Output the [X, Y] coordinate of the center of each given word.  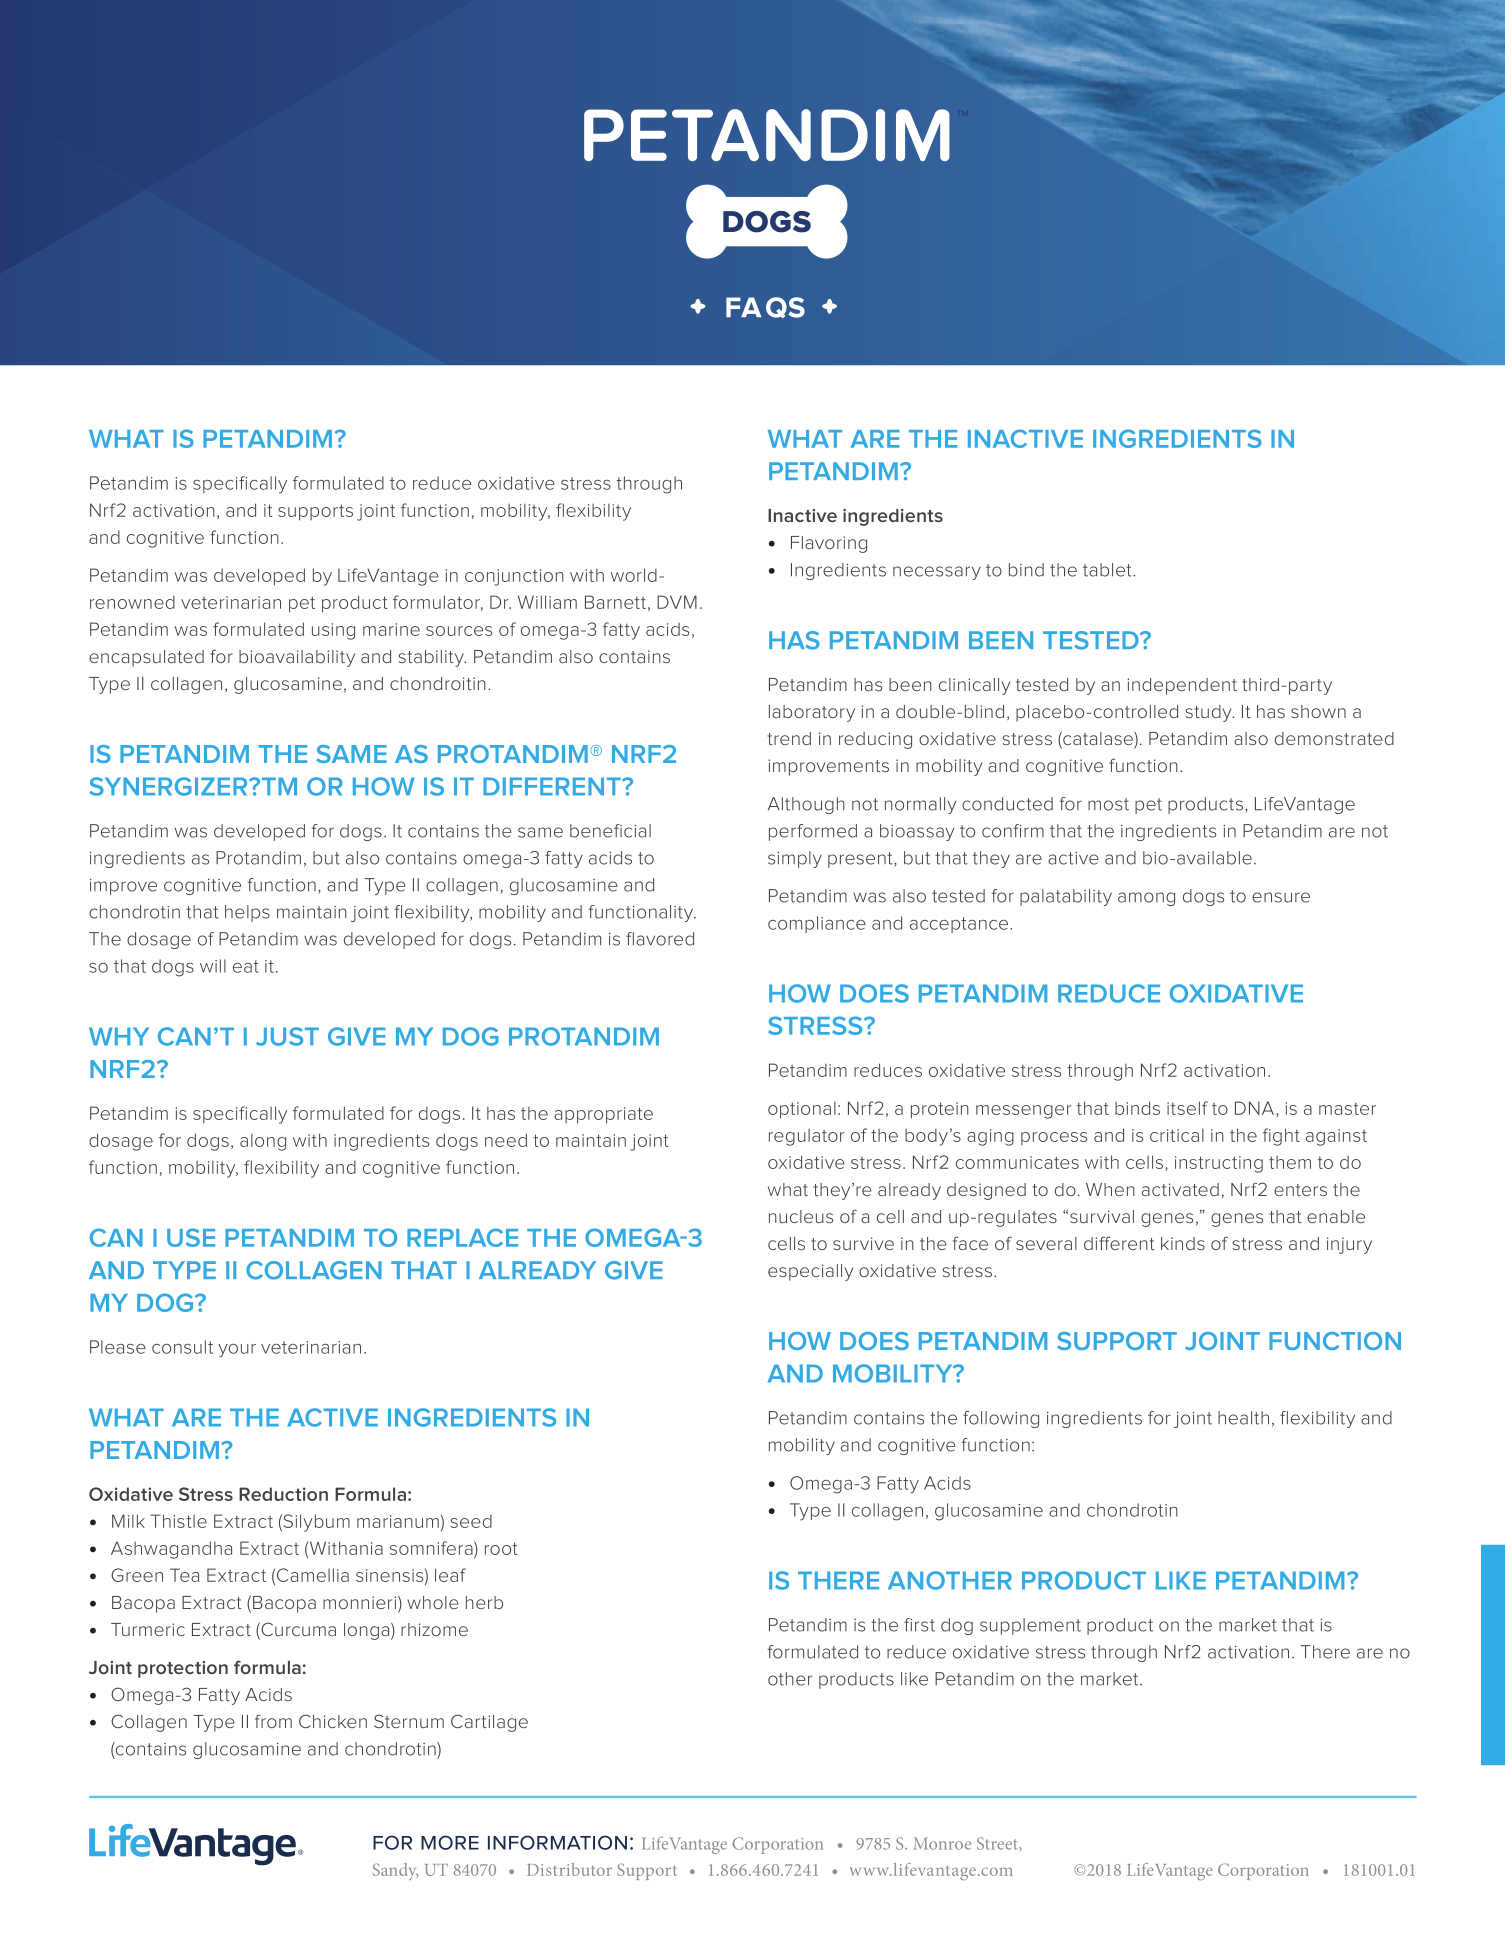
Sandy [395, 1871]
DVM [677, 602]
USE [191, 1237]
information [557, 1842]
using [333, 631]
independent [1182, 686]
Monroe [942, 1843]
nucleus [801, 1216]
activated [1180, 1189]
